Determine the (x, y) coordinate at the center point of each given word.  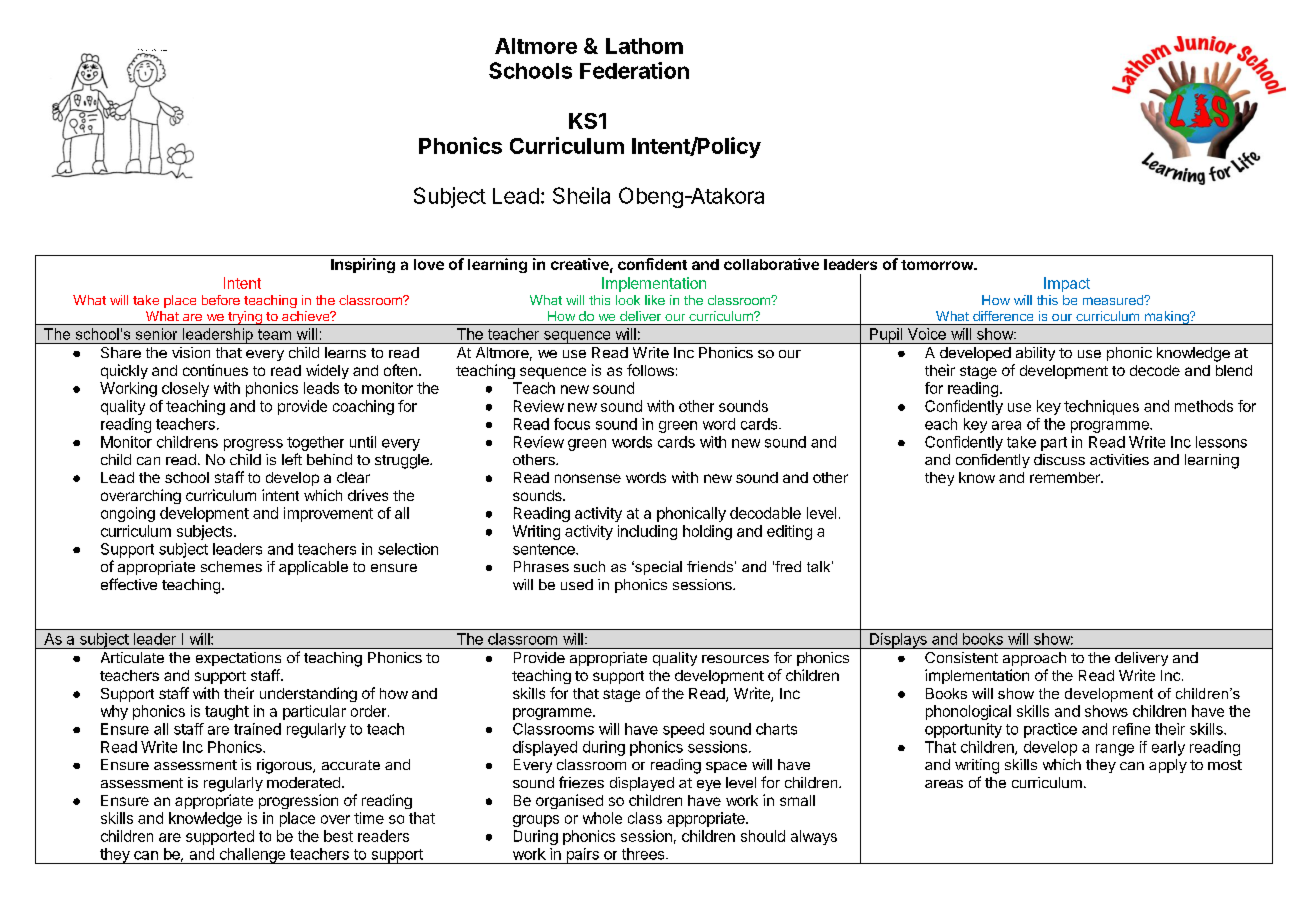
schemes (231, 566)
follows (650, 370)
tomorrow (938, 265)
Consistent (961, 657)
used (577, 584)
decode (1155, 370)
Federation (634, 70)
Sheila (581, 195)
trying (245, 318)
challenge (252, 856)
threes (644, 854)
